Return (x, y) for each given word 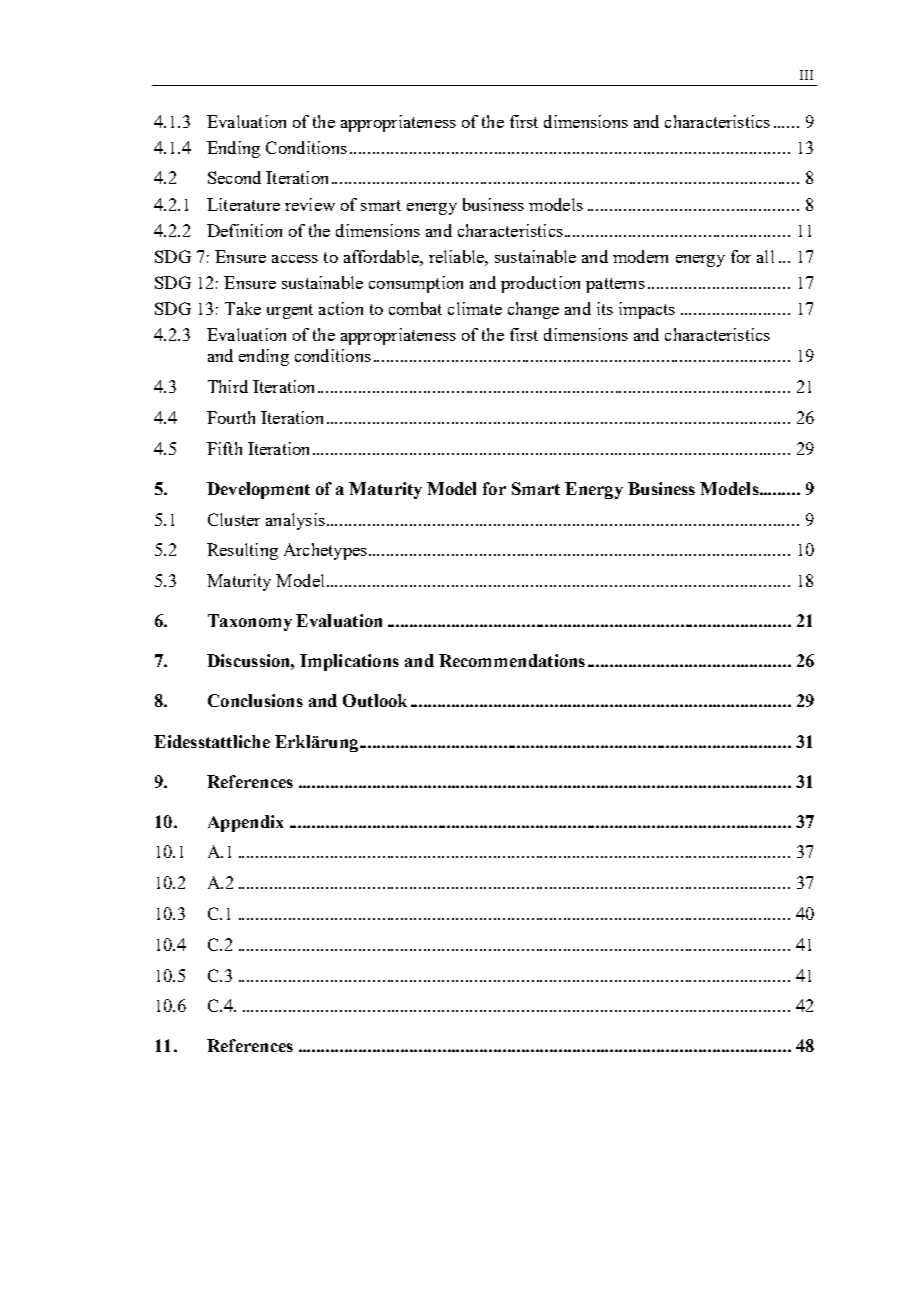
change (533, 310)
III (806, 75)
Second (234, 177)
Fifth (224, 448)
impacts (647, 310)
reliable (457, 256)
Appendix (245, 823)
